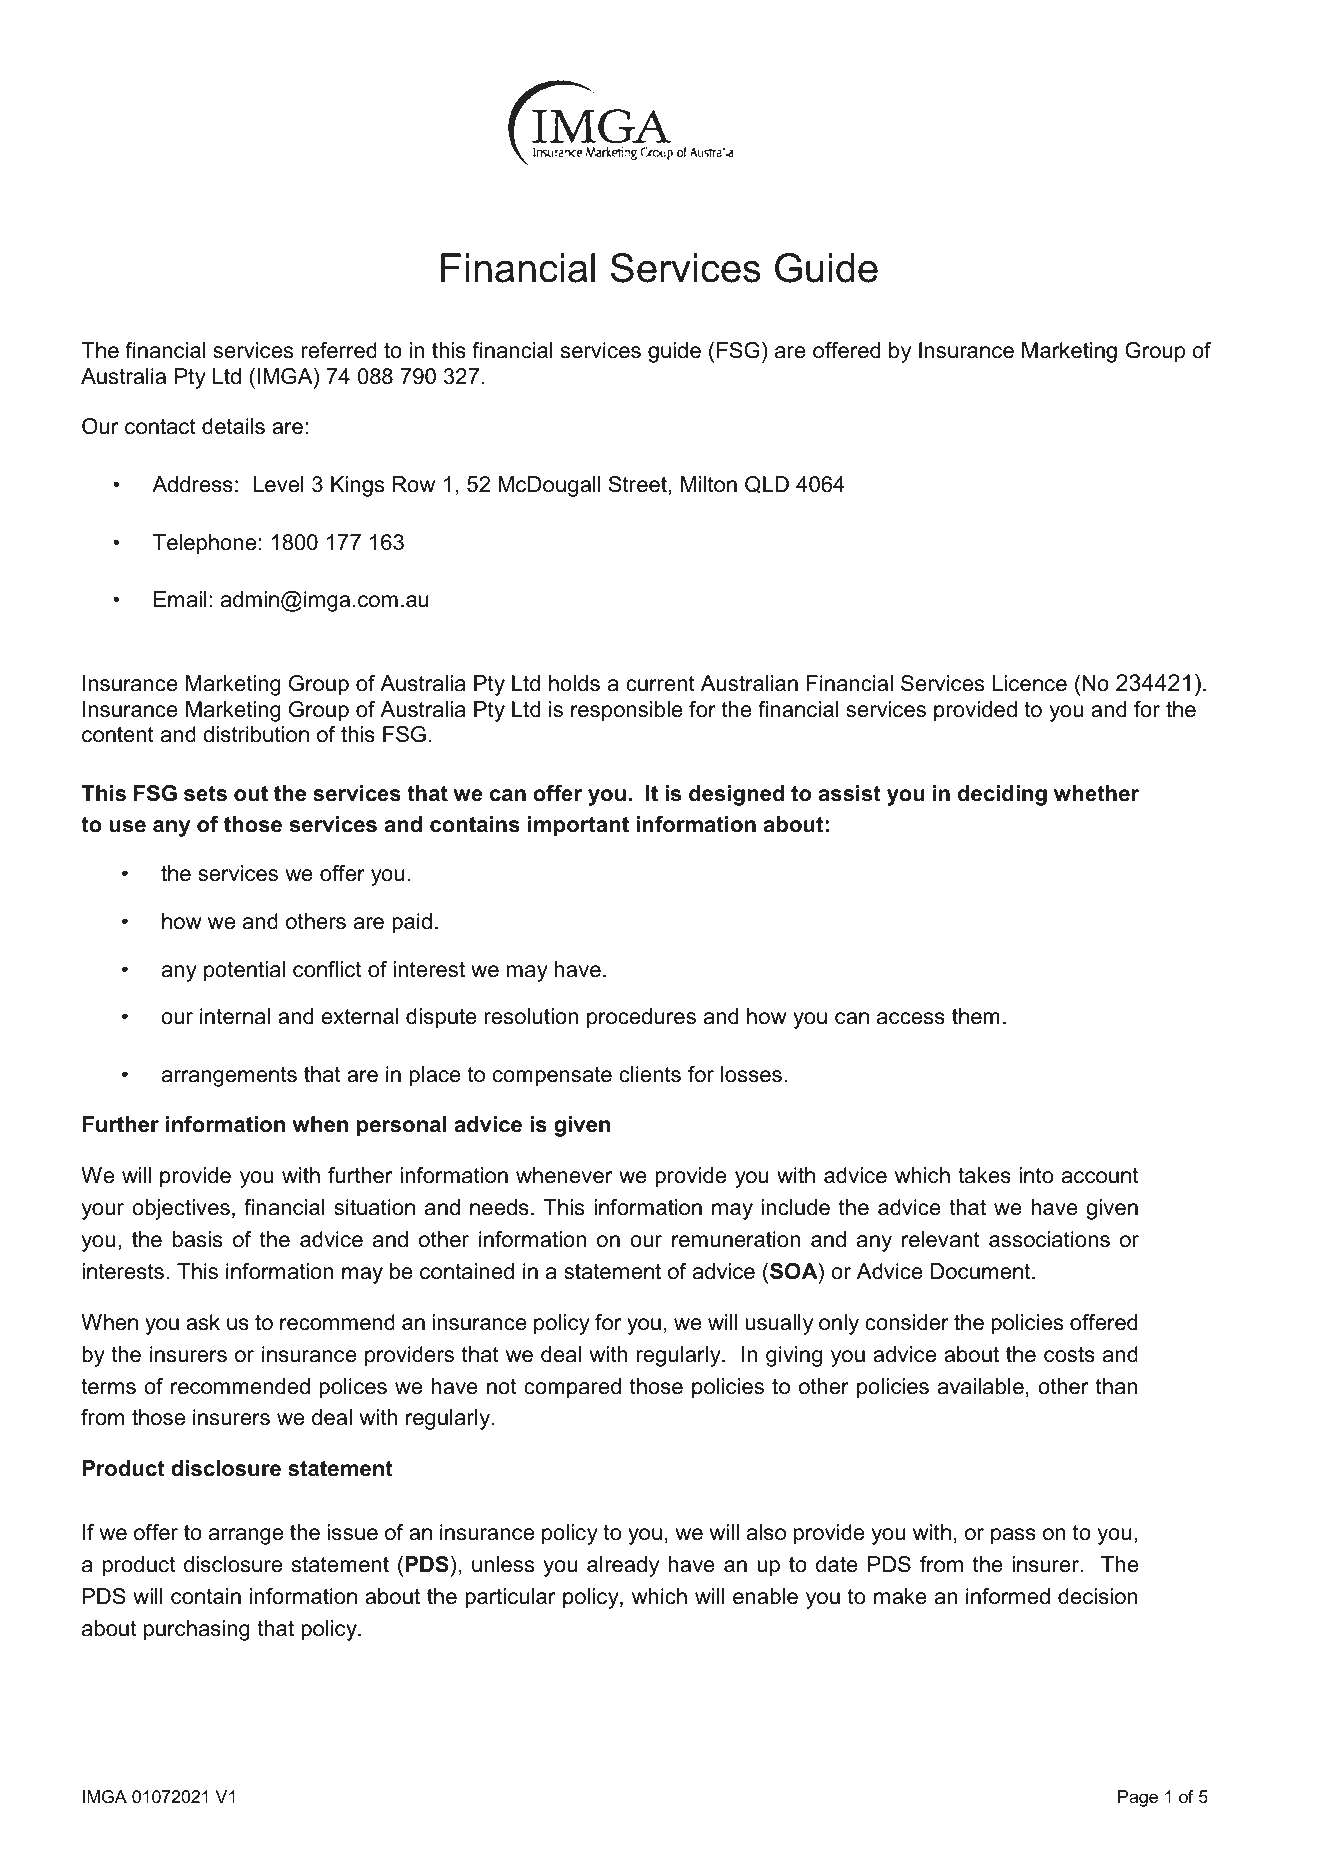 This screenshot has height=1865, width=1319. I want to click on details, so click(233, 426).
